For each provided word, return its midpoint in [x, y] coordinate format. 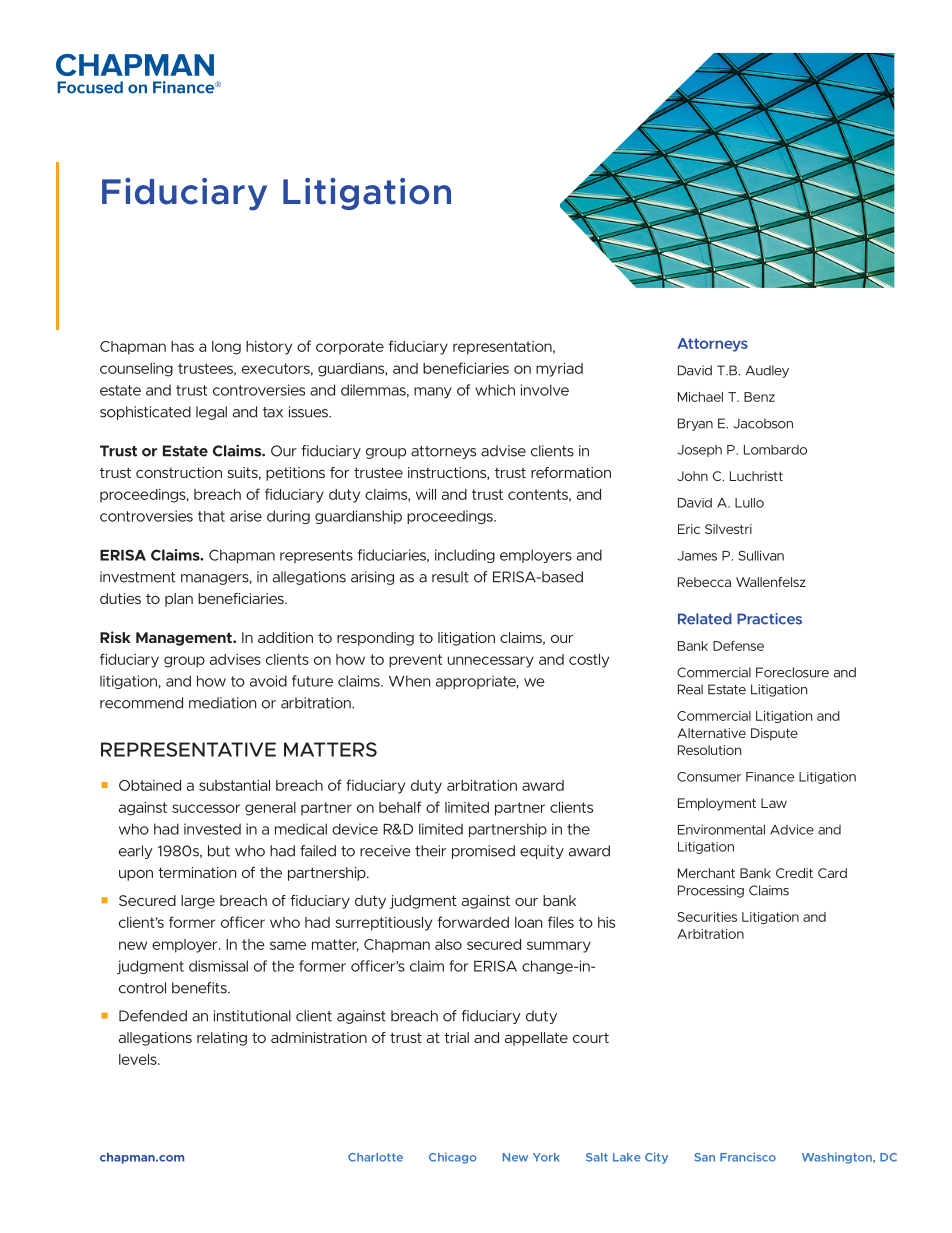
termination [197, 872]
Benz [759, 397]
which [495, 390]
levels [139, 1059]
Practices [769, 619]
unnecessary [491, 662]
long [226, 348]
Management [185, 639]
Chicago [453, 1158]
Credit [794, 873]
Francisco [748, 1157]
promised [483, 852]
